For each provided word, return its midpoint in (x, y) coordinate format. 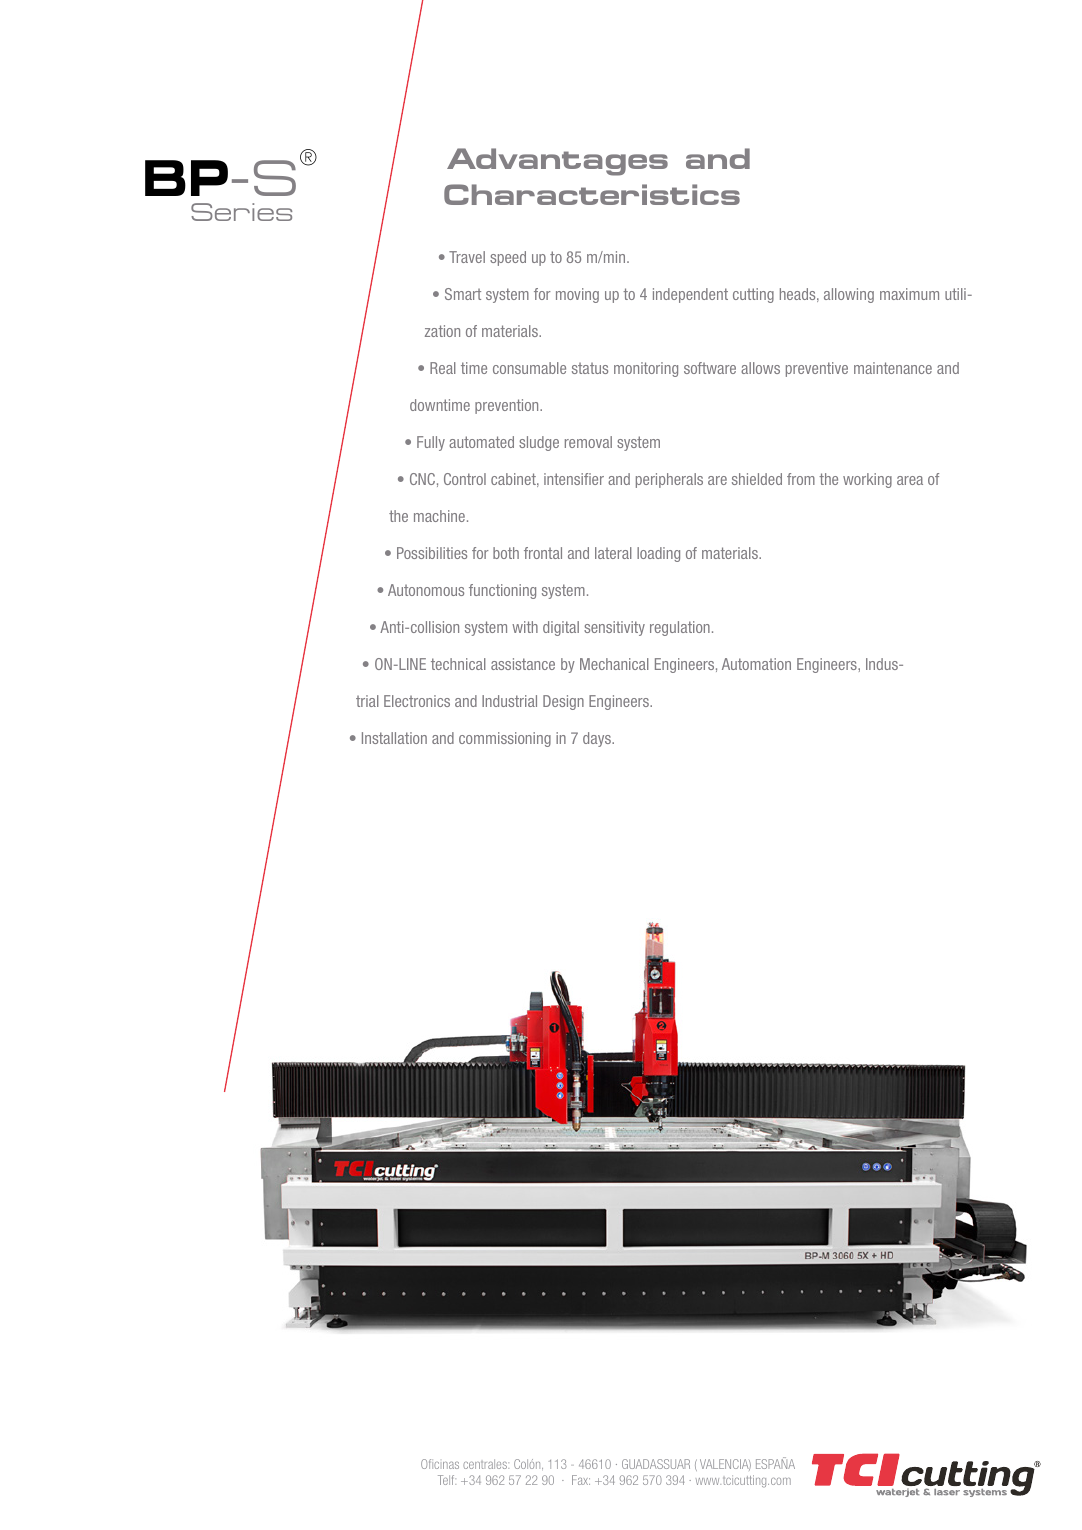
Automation (756, 664)
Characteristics (592, 194)
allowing (849, 295)
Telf (447, 1480)
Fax (581, 1480)
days (598, 739)
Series (241, 212)
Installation (394, 738)
